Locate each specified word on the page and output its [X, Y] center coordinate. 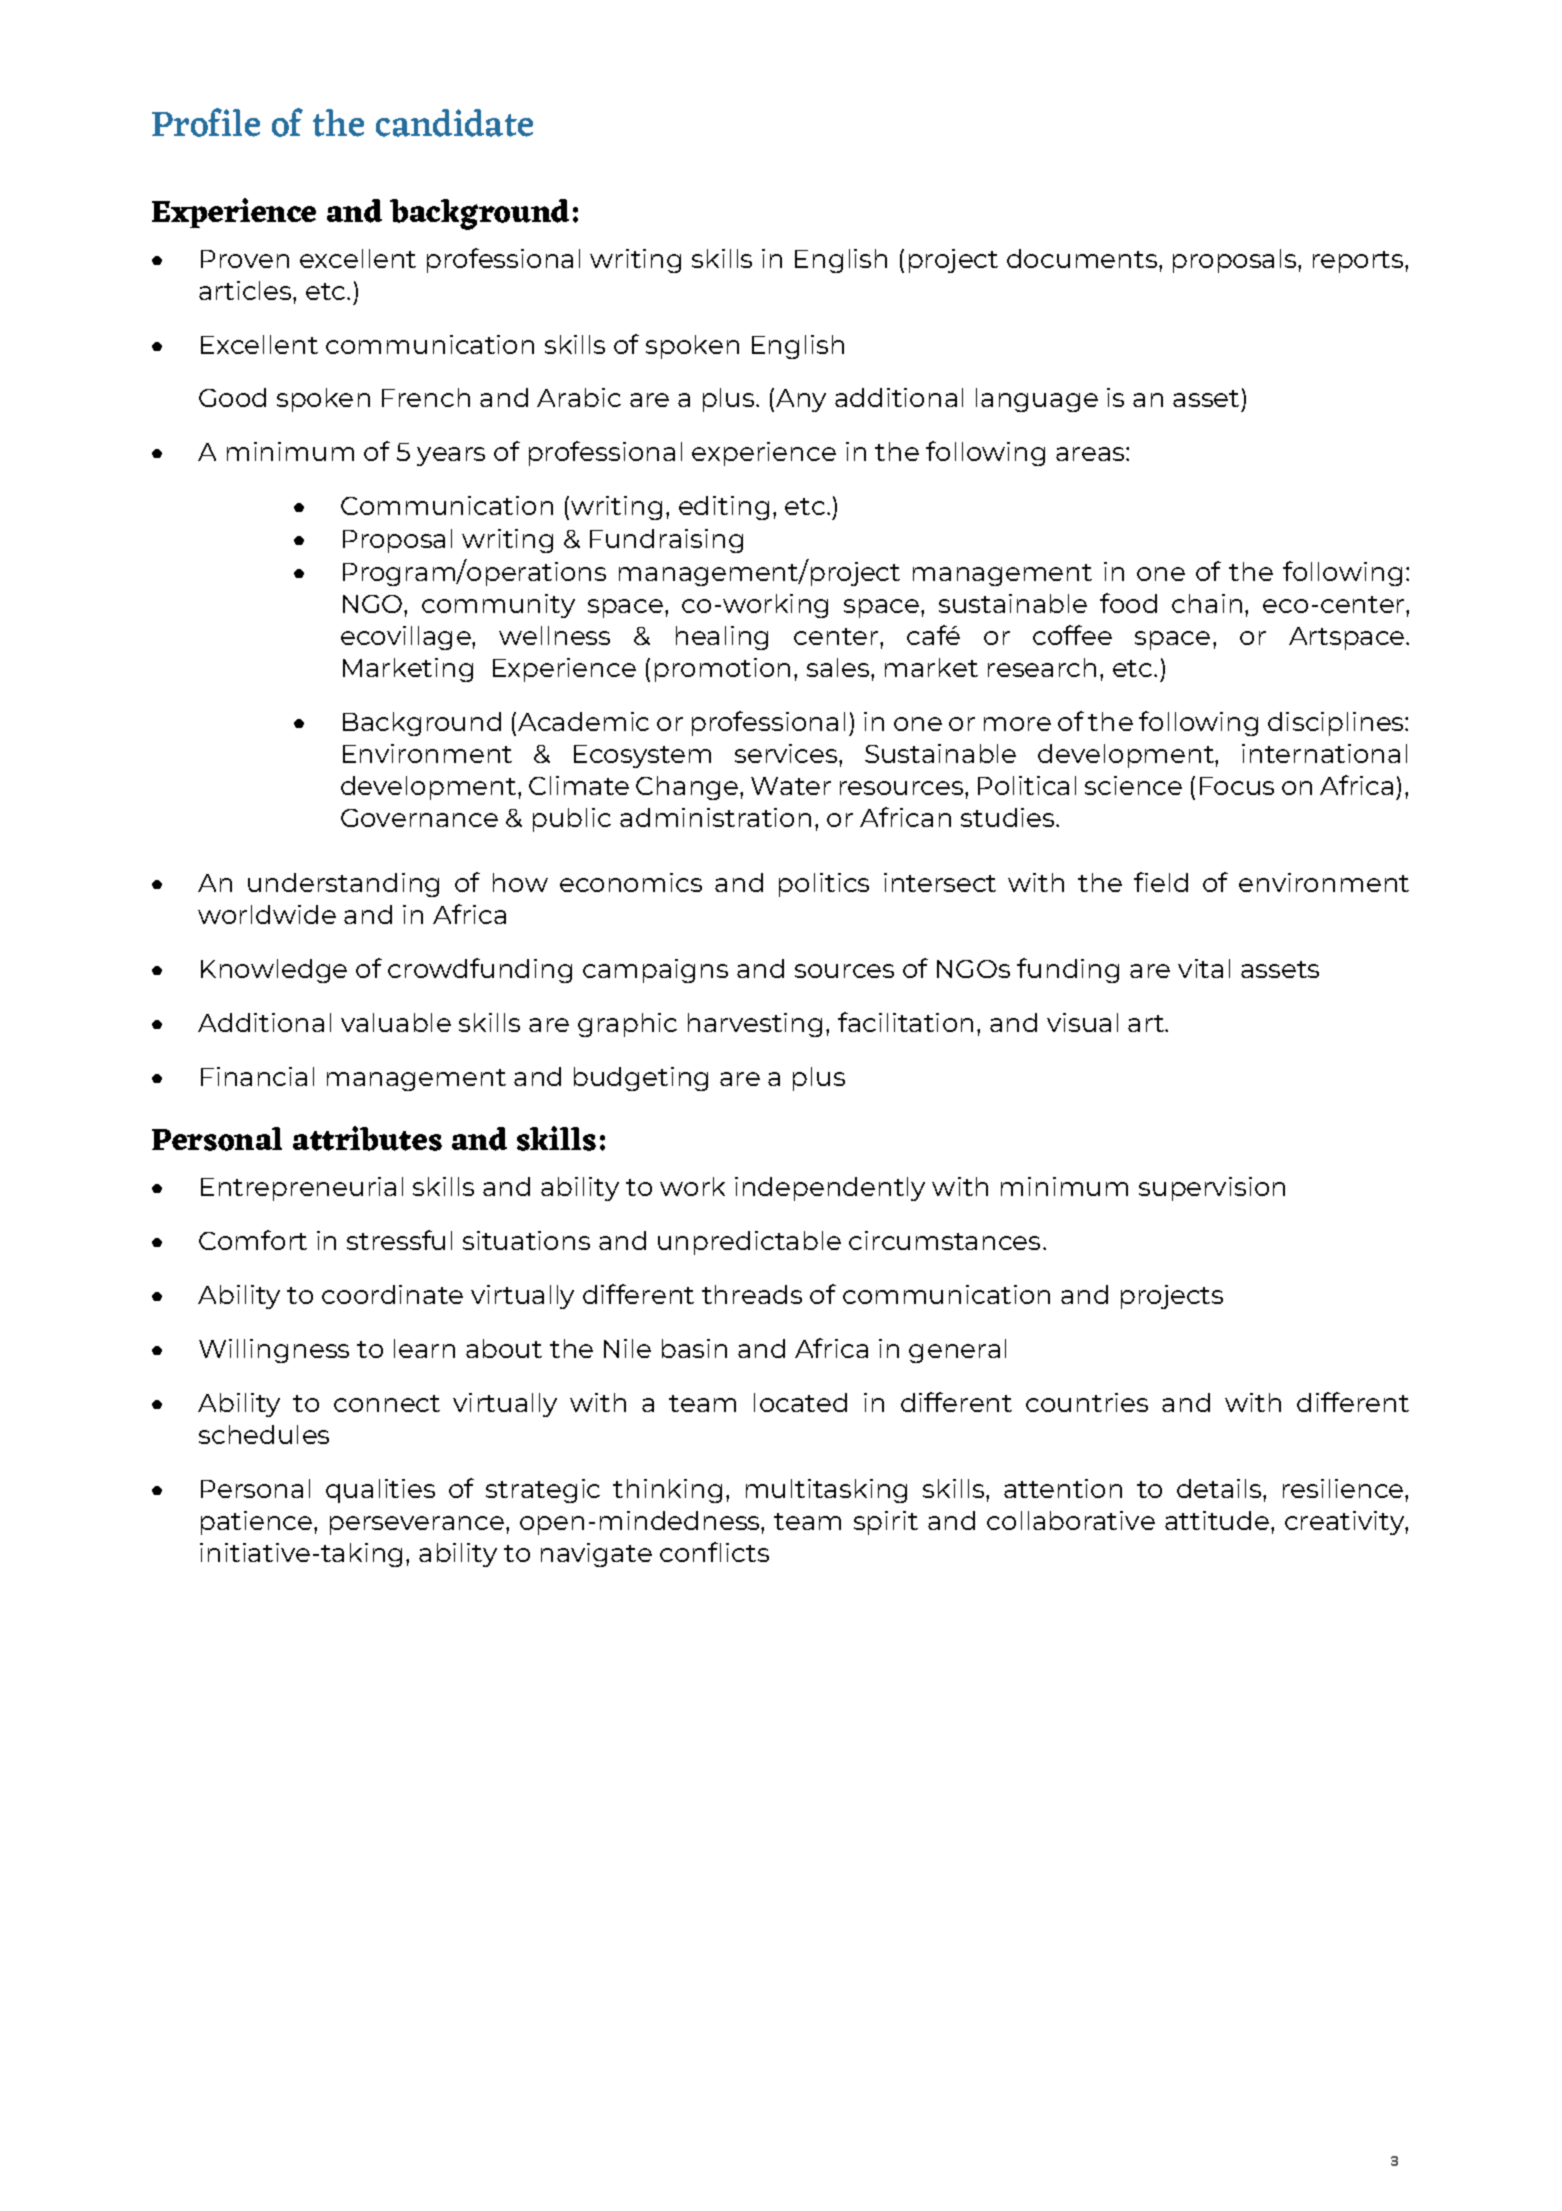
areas [1091, 454]
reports [1359, 262]
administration [715, 817]
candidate [454, 123]
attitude [1217, 1520]
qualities [380, 1491]
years [451, 456]
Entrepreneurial [302, 1189]
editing [724, 508]
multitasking [826, 1491]
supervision [1212, 1189]
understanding [343, 885]
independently [830, 1189]
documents [1083, 258]
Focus [1237, 786]
